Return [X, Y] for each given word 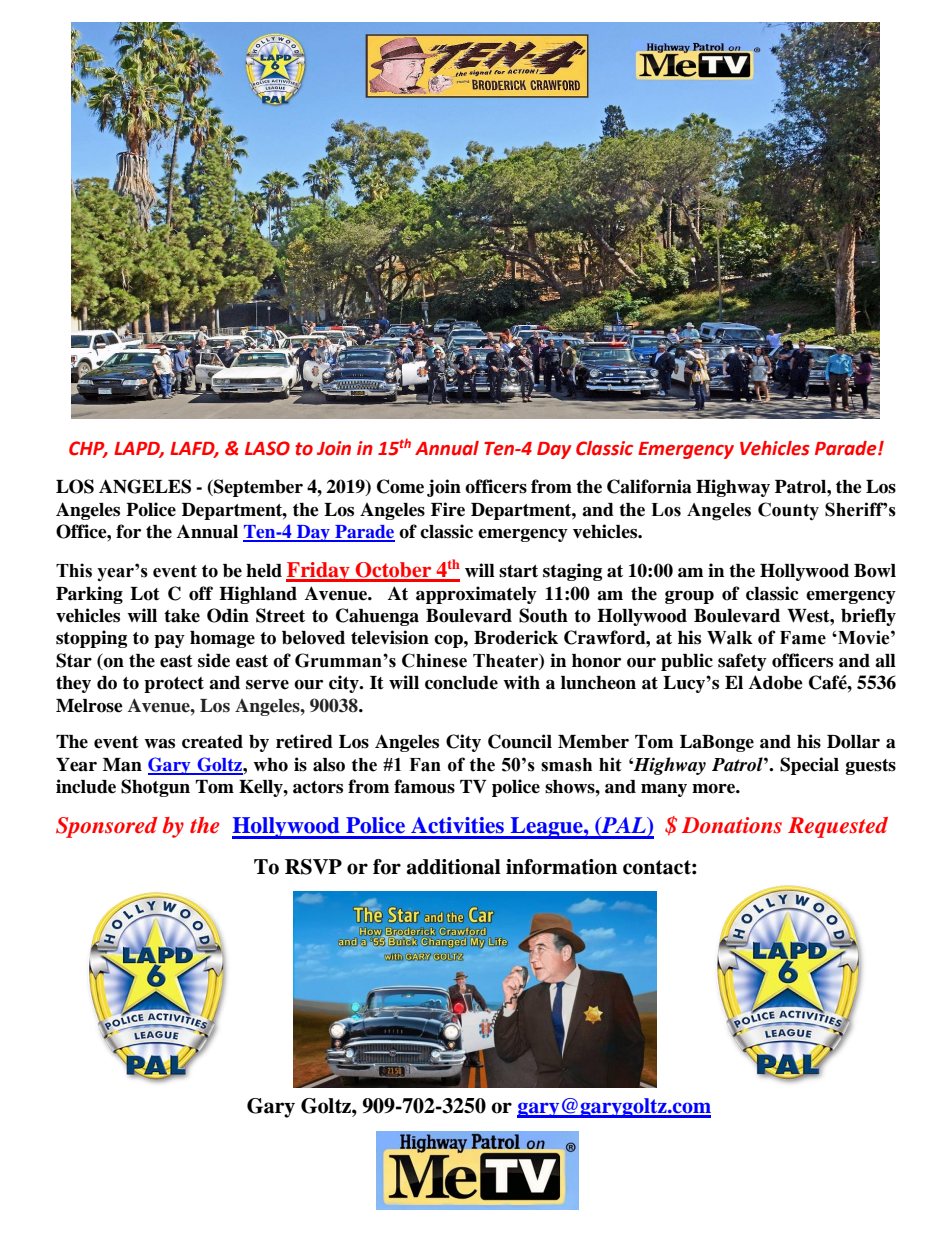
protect [174, 685]
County [788, 511]
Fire [448, 509]
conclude [461, 683]
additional [454, 867]
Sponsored [106, 827]
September [257, 488]
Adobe [776, 682]
